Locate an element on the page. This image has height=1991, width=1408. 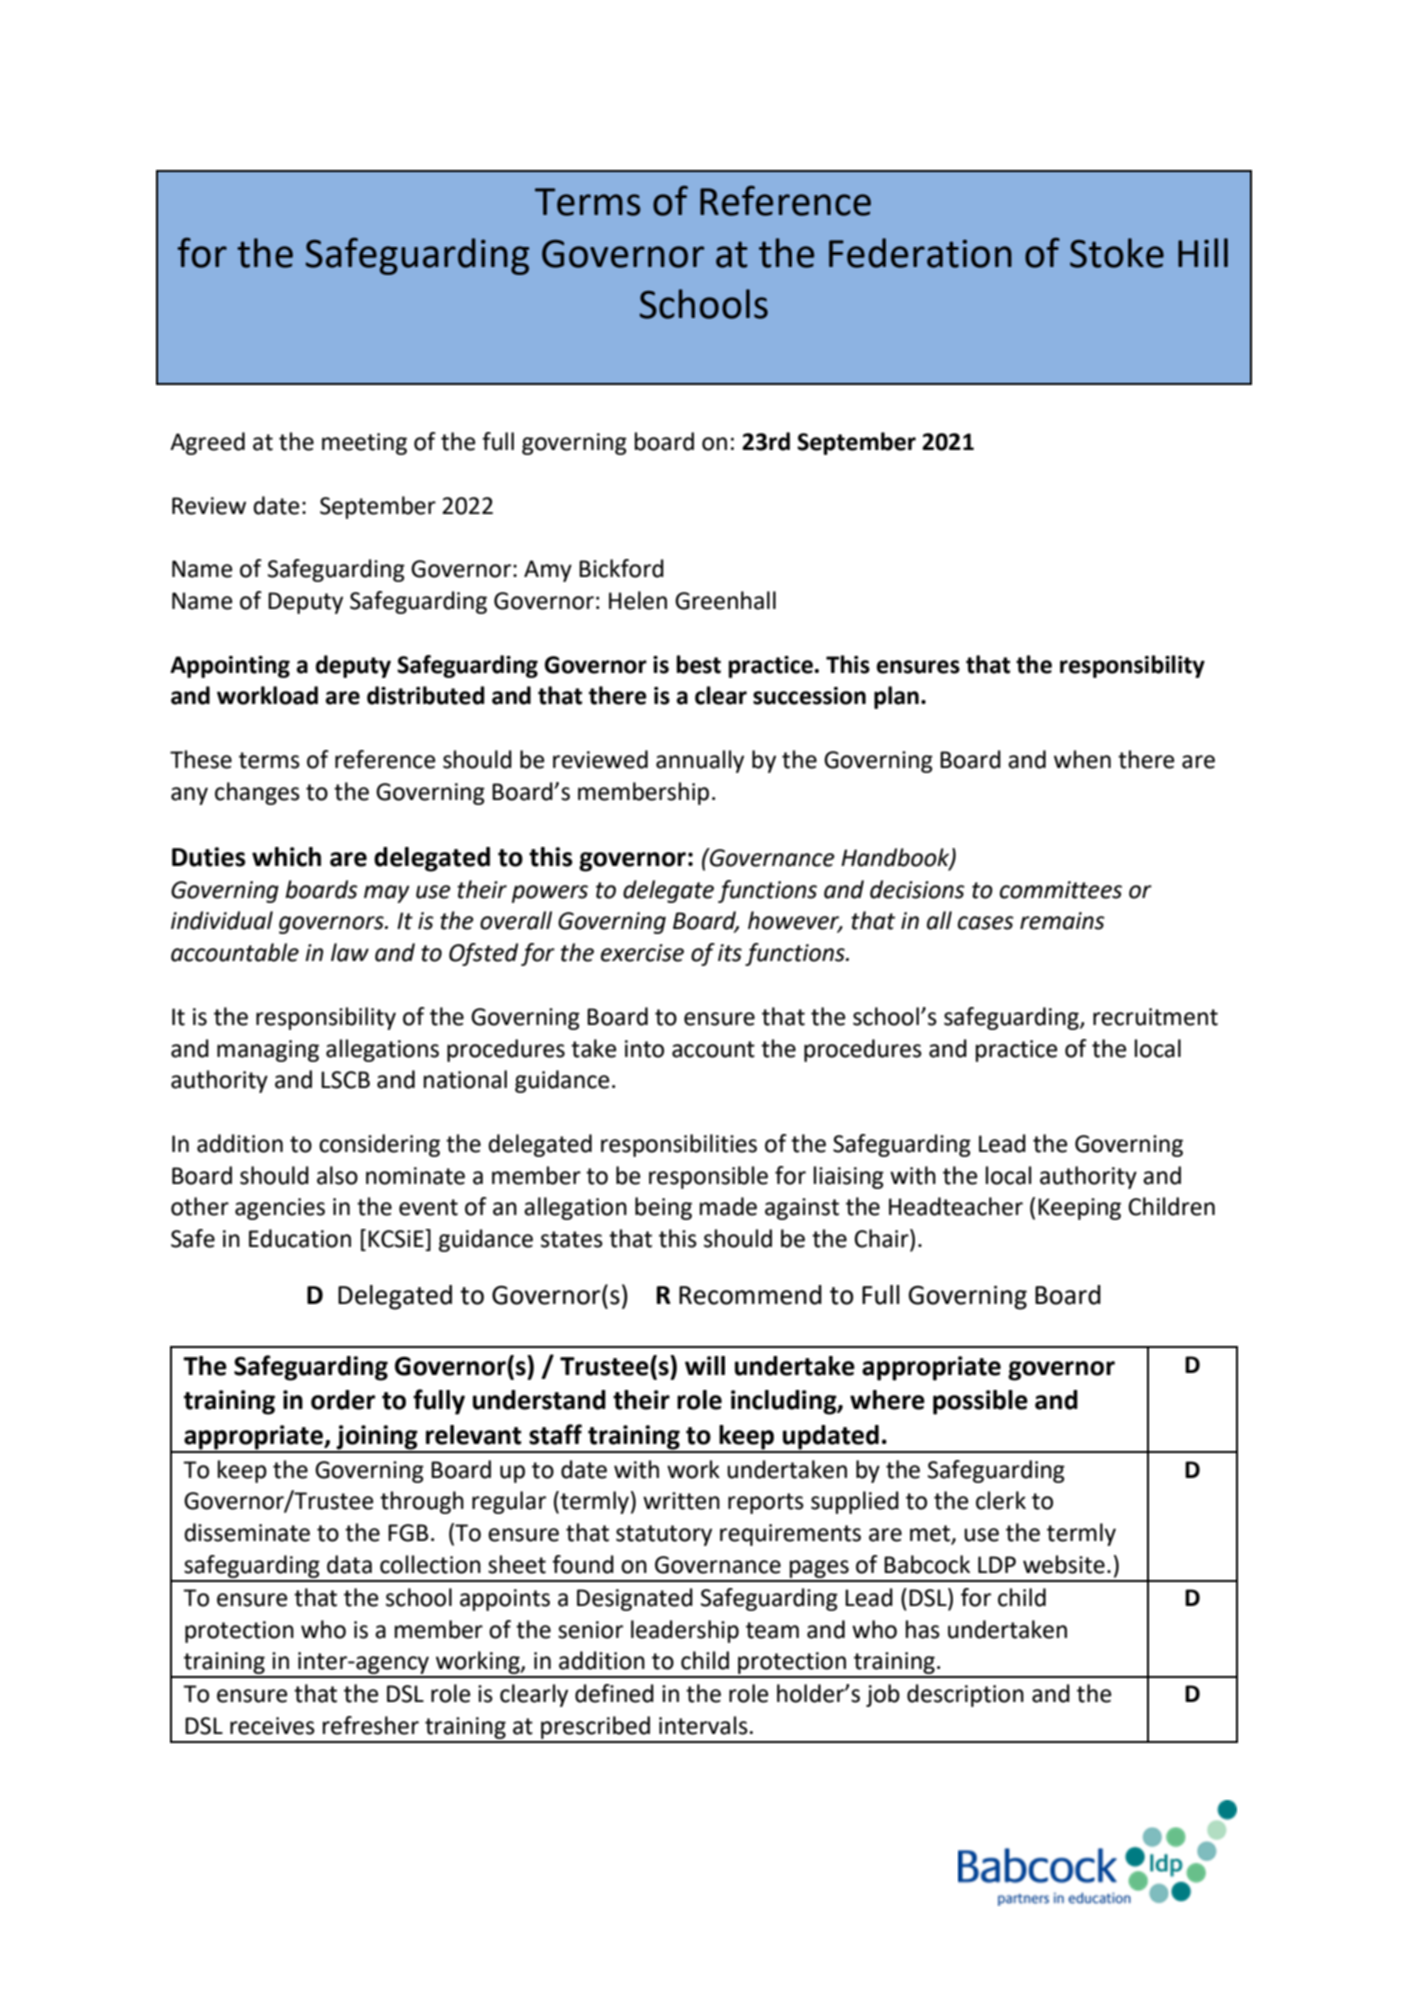
will is located at coordinates (705, 1365).
